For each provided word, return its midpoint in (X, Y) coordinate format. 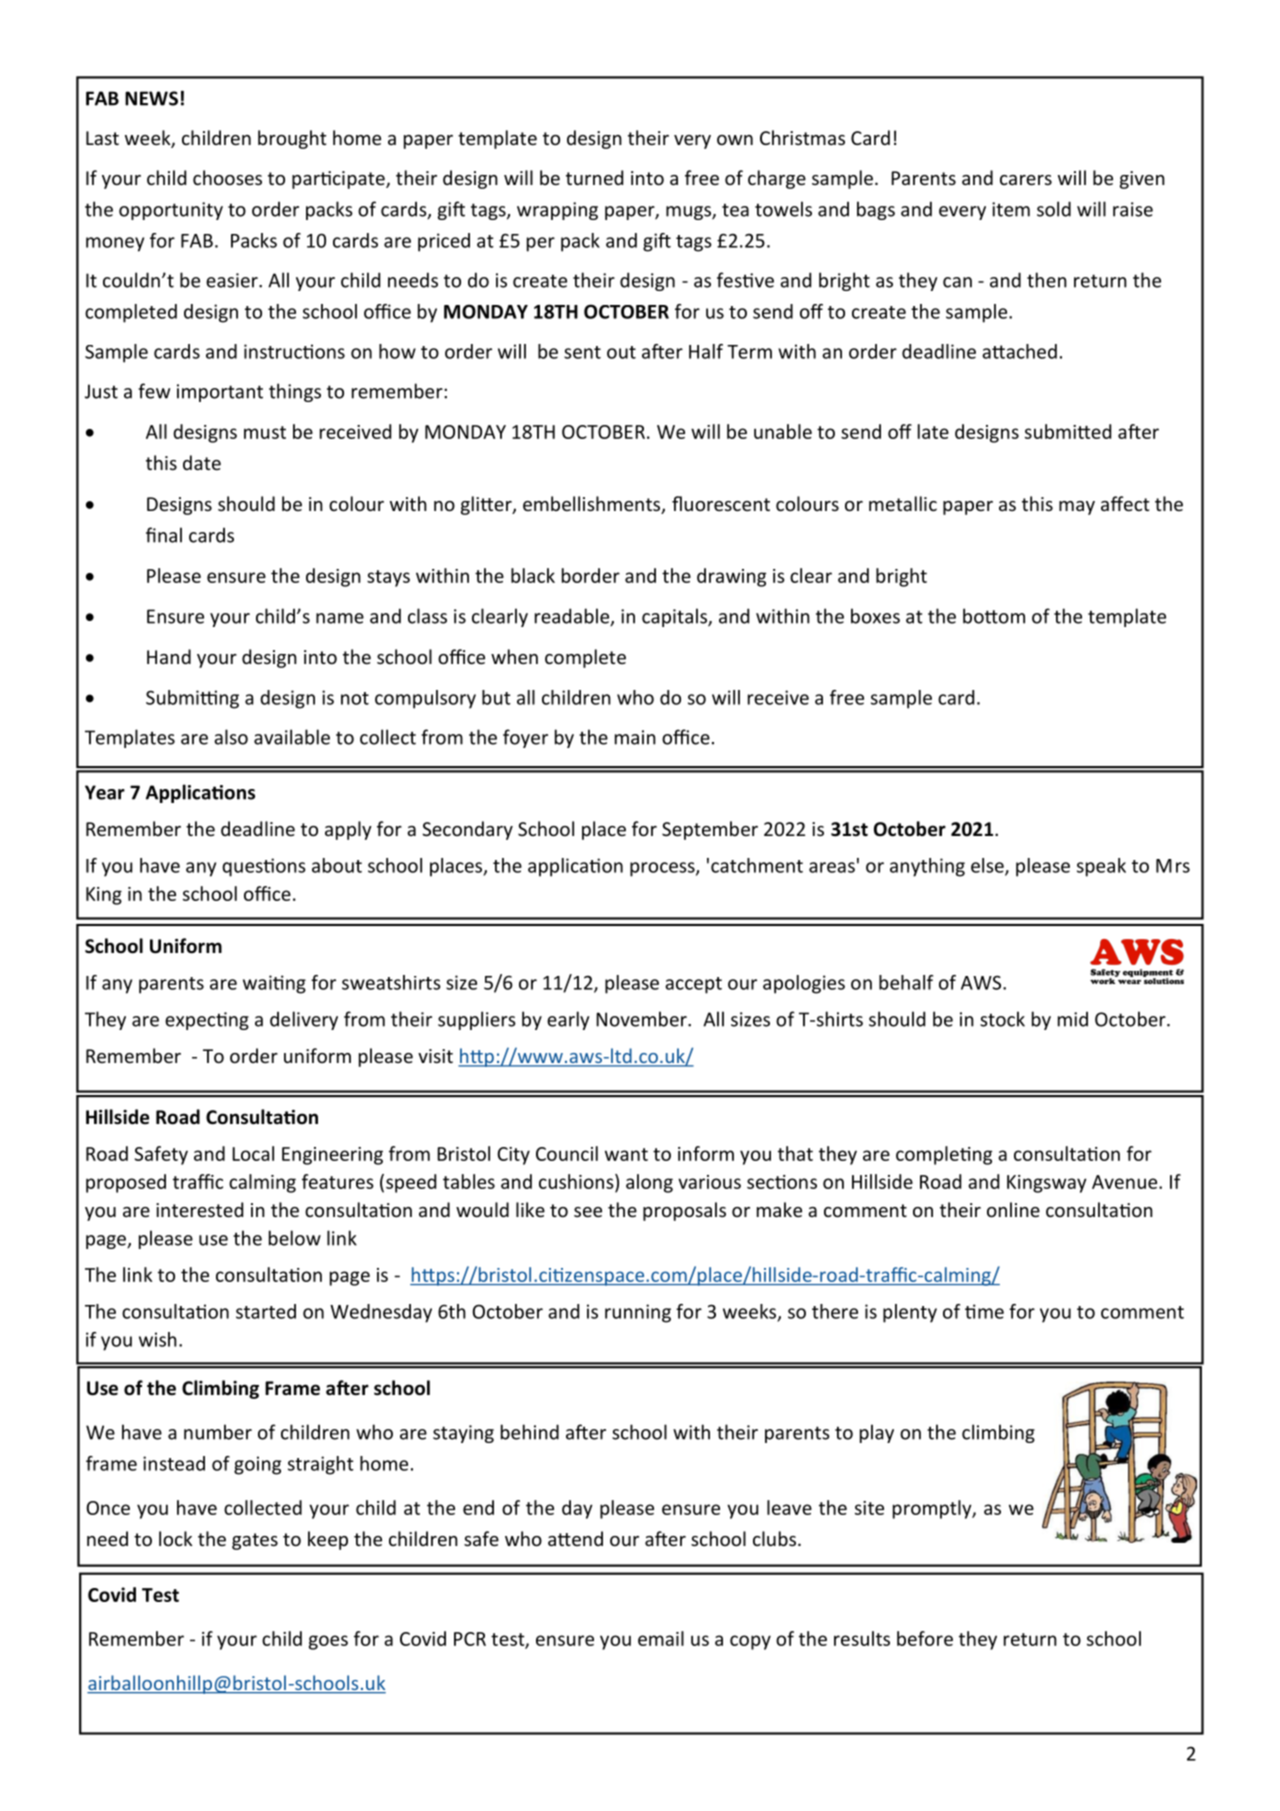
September (710, 830)
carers (1026, 180)
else (988, 866)
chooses (227, 177)
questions (264, 867)
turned (594, 177)
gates (255, 1541)
